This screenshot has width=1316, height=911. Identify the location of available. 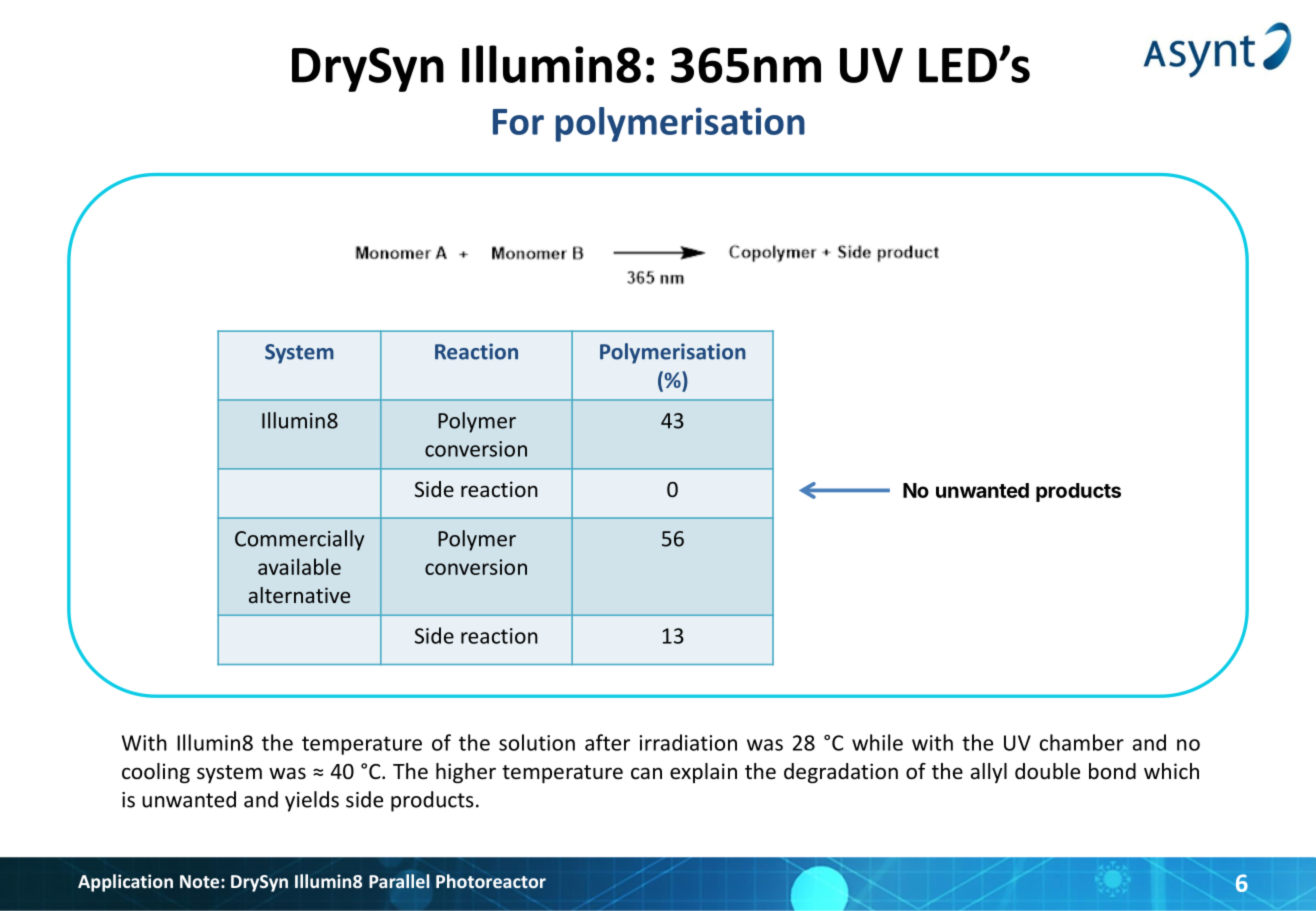
(299, 566).
